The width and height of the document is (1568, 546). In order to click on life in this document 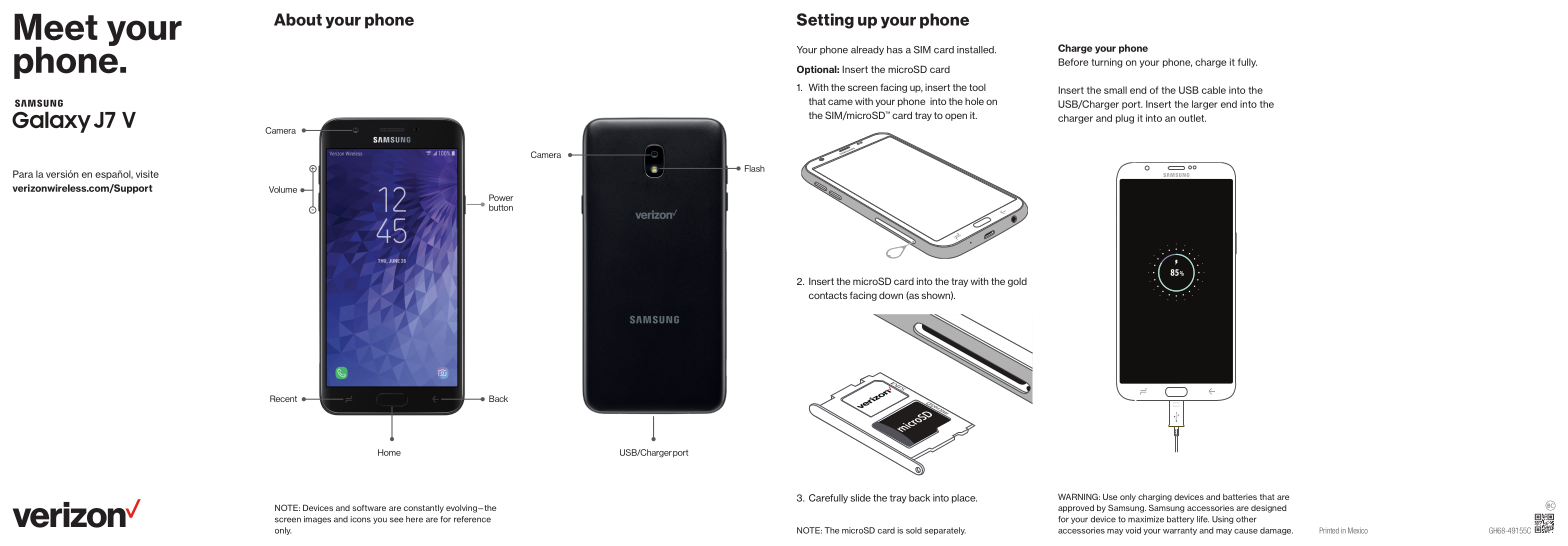, I will do `click(1203, 519)`.
